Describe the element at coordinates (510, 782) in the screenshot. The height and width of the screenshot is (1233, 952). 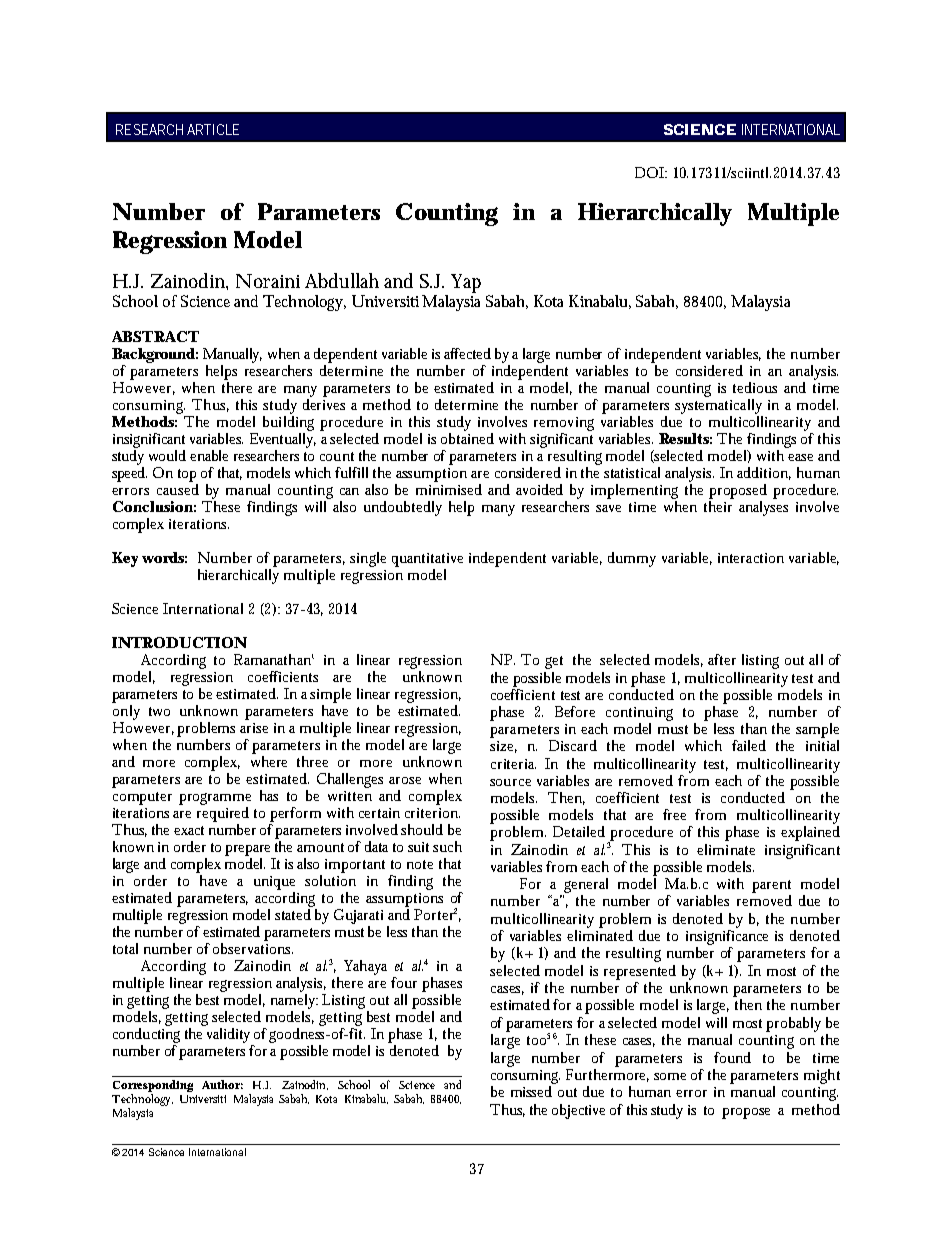
I see `source` at that location.
